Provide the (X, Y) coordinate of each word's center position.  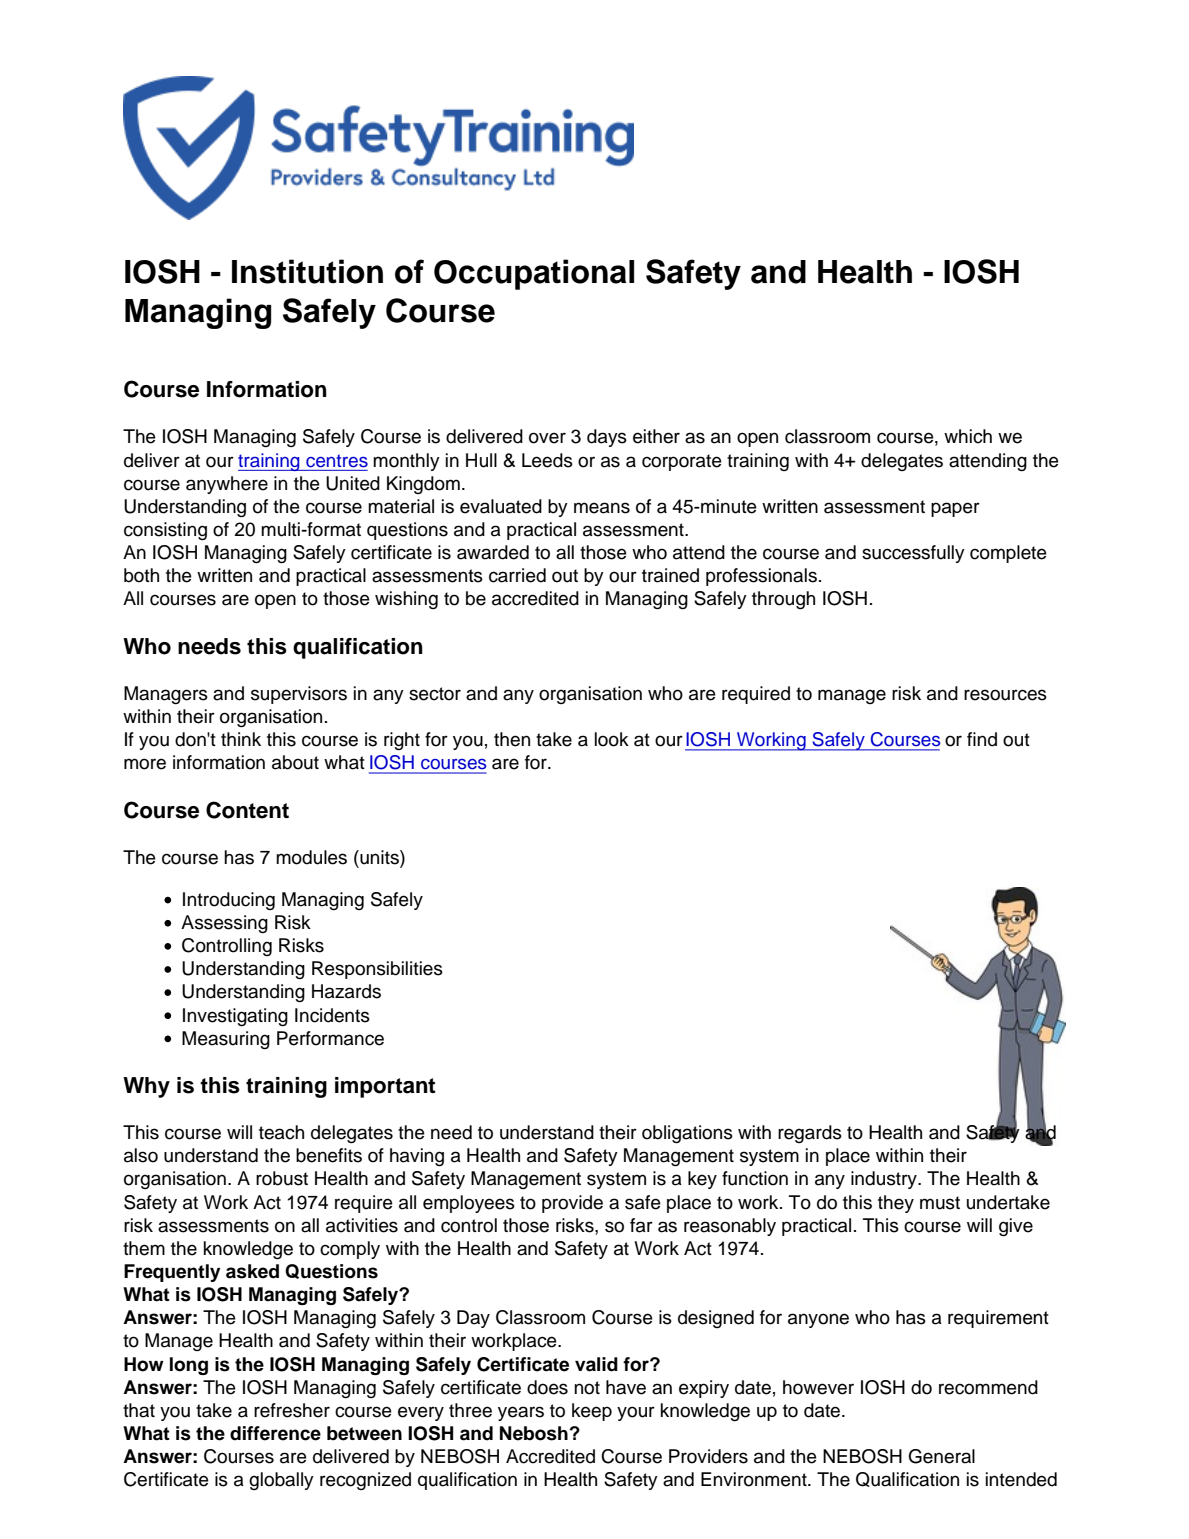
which (968, 436)
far (641, 1225)
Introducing (229, 901)
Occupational (534, 274)
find (982, 739)
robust (282, 1178)
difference (275, 1433)
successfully (913, 554)
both (141, 575)
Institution (307, 271)
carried (517, 575)
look (612, 739)
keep (592, 1412)
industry (885, 1180)
